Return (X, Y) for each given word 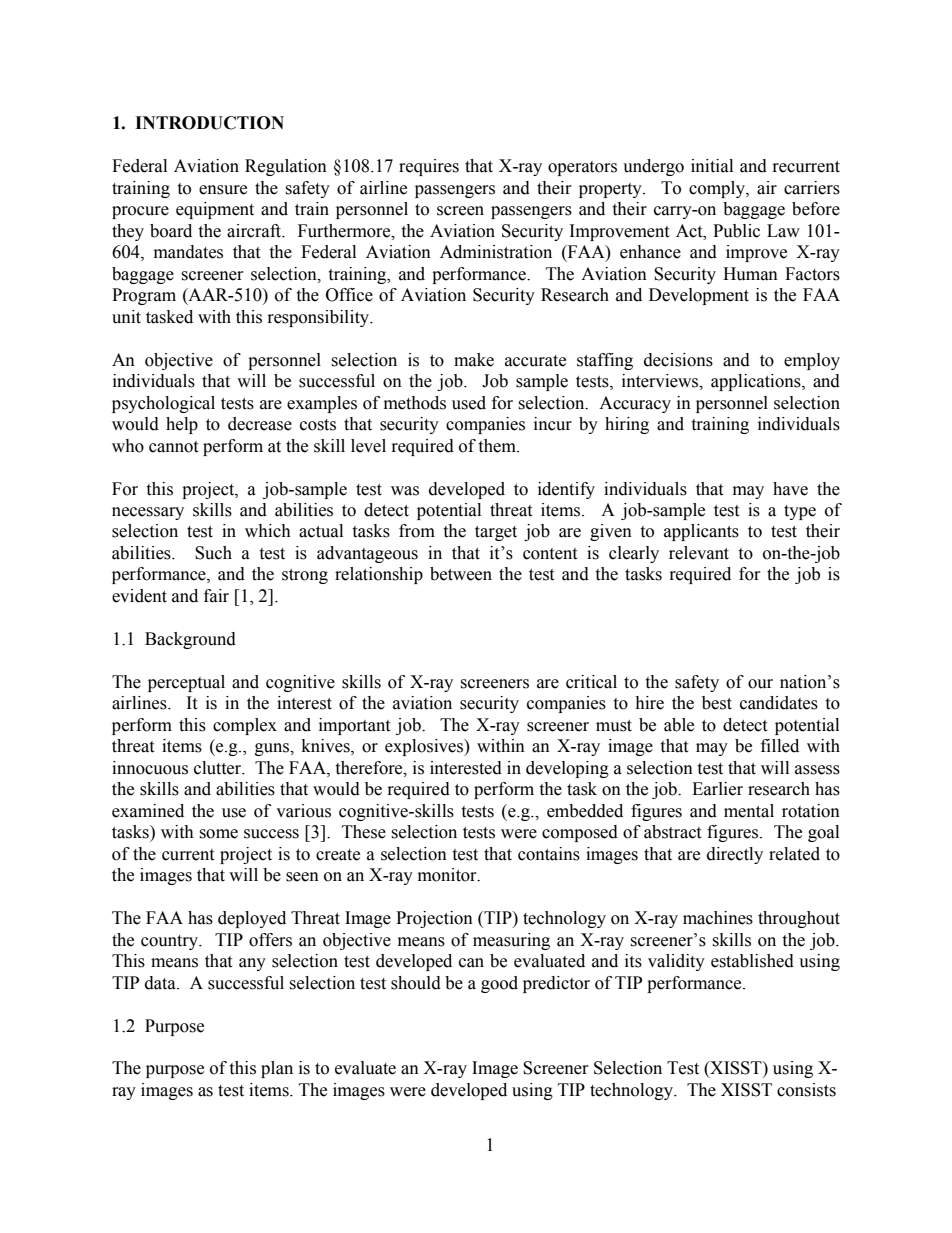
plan (277, 1069)
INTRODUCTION (209, 123)
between (461, 574)
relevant (699, 553)
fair (216, 596)
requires (429, 167)
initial (712, 166)
